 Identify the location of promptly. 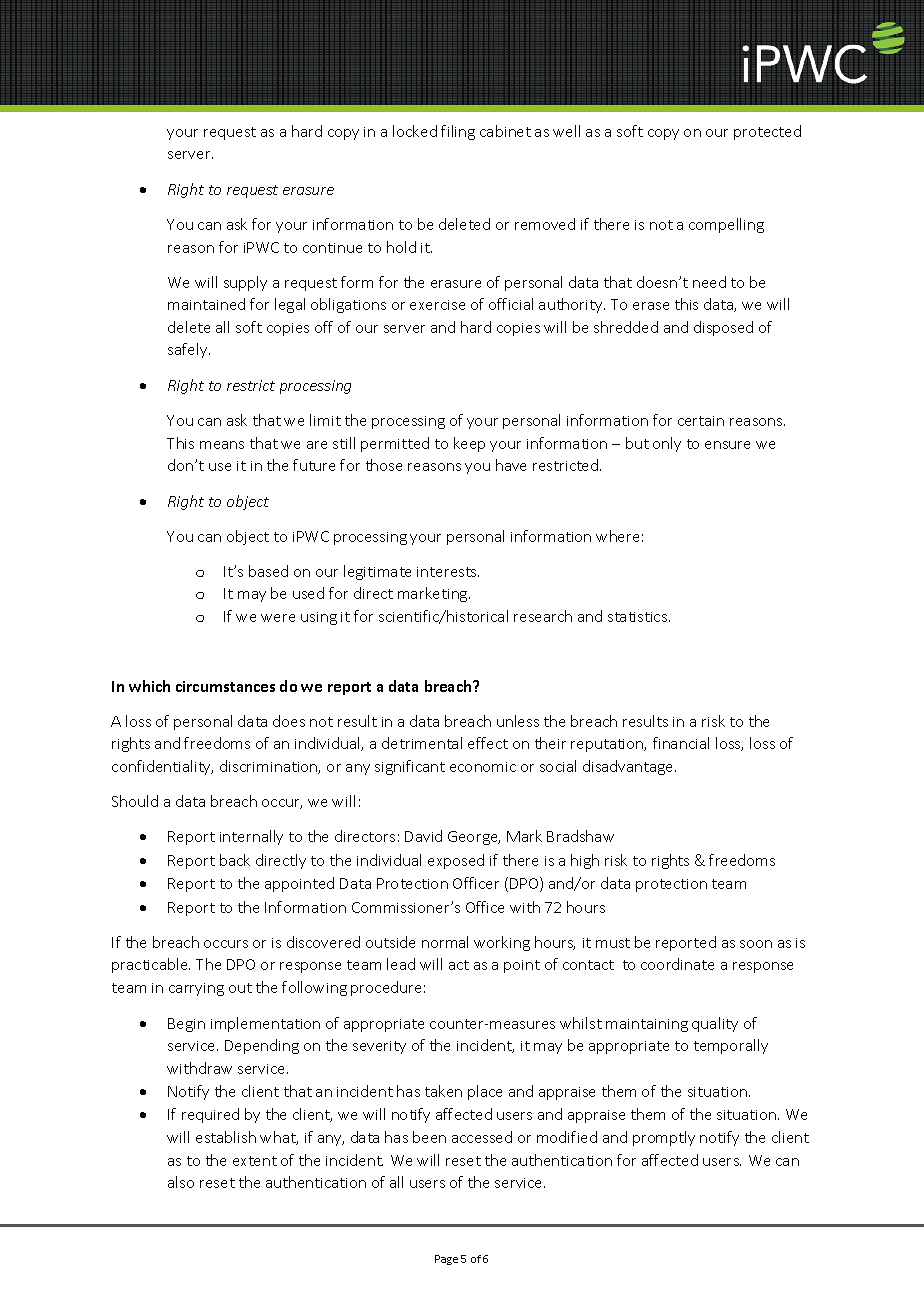
(664, 1138).
